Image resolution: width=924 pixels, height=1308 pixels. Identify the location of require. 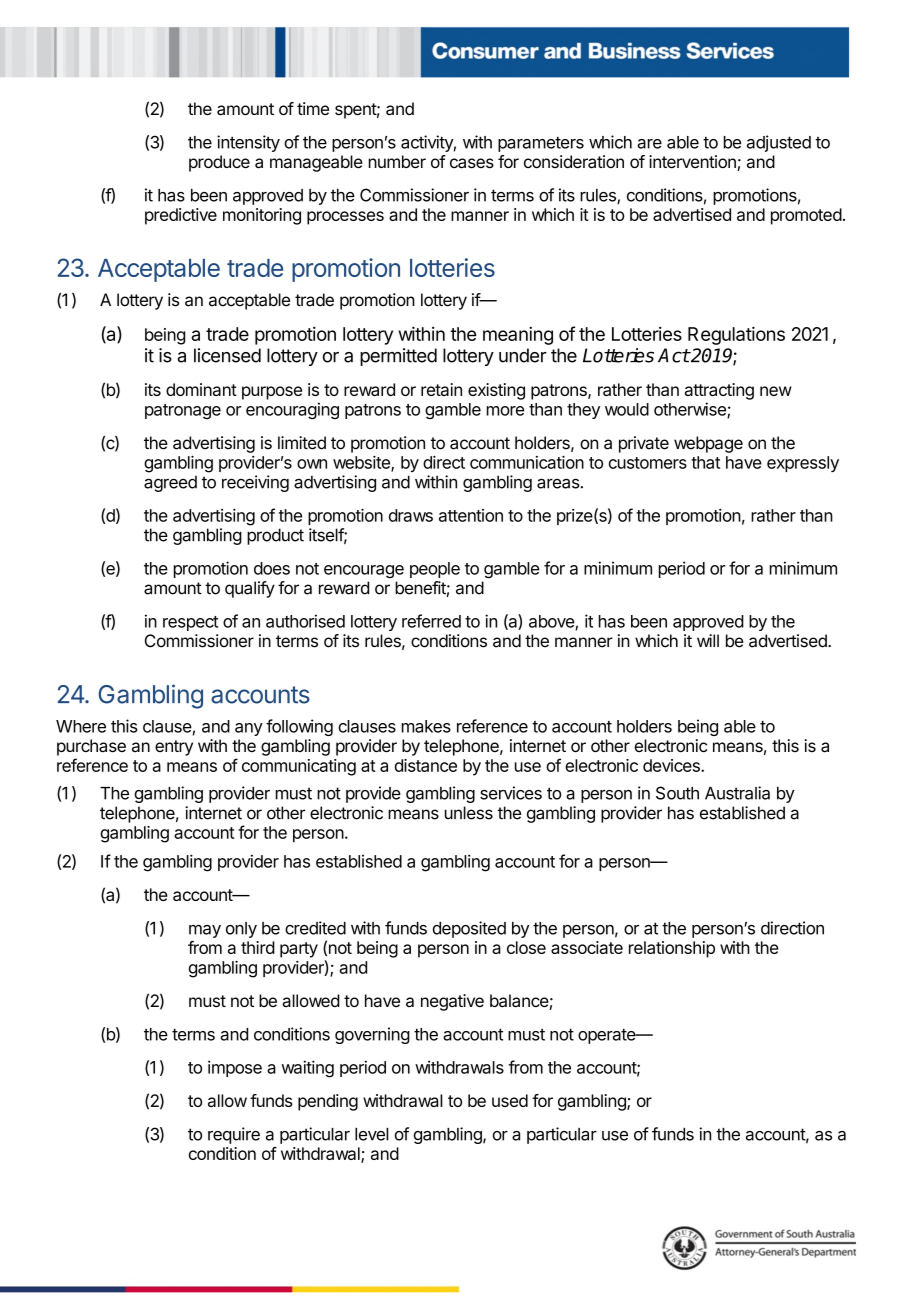
(234, 1135).
